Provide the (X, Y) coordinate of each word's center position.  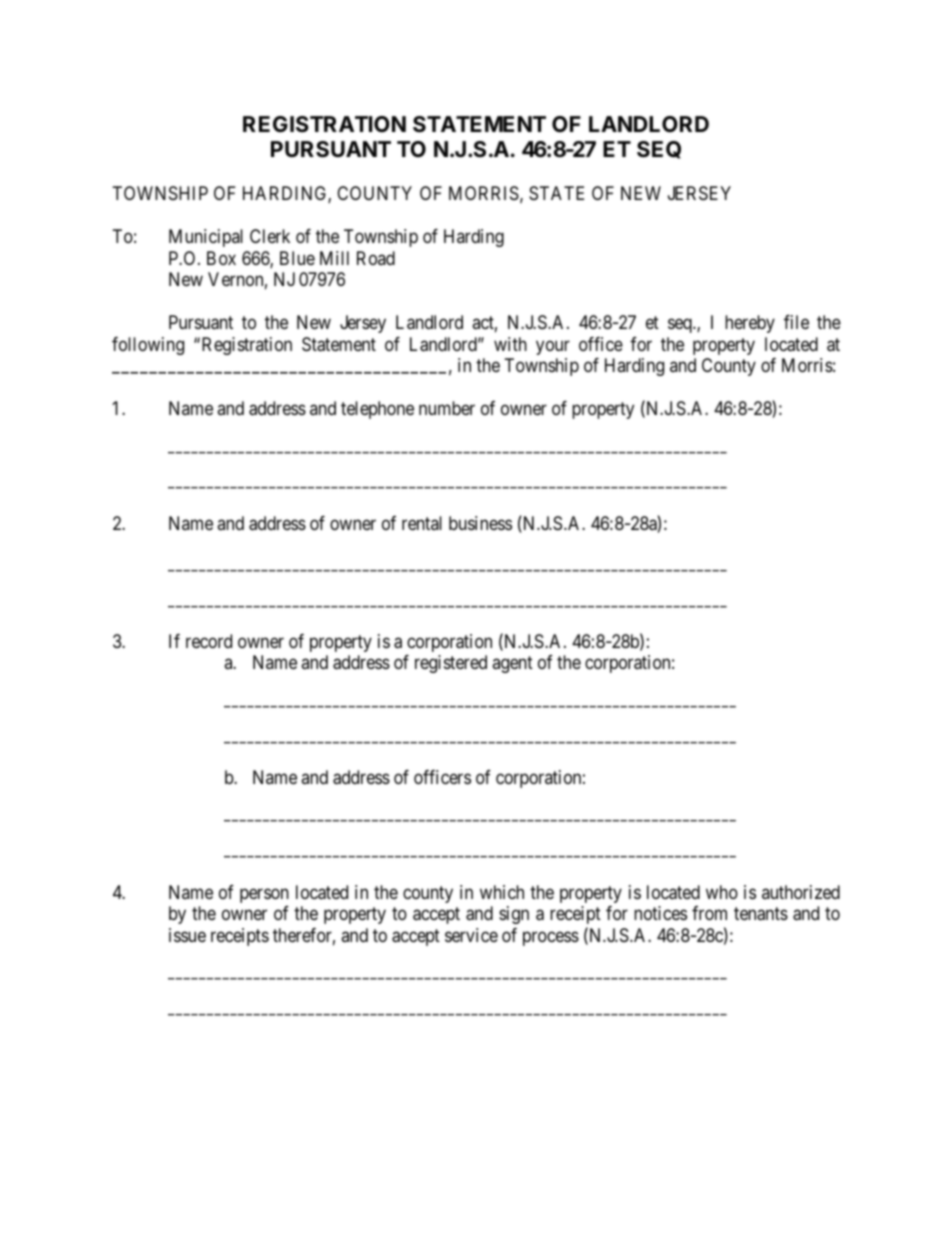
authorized (801, 892)
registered (451, 664)
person (264, 895)
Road (376, 258)
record (209, 641)
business (480, 523)
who (722, 892)
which (502, 892)
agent (512, 665)
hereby (750, 324)
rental (422, 523)
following (148, 346)
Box (221, 258)
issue (187, 935)
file (796, 322)
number (447, 408)
